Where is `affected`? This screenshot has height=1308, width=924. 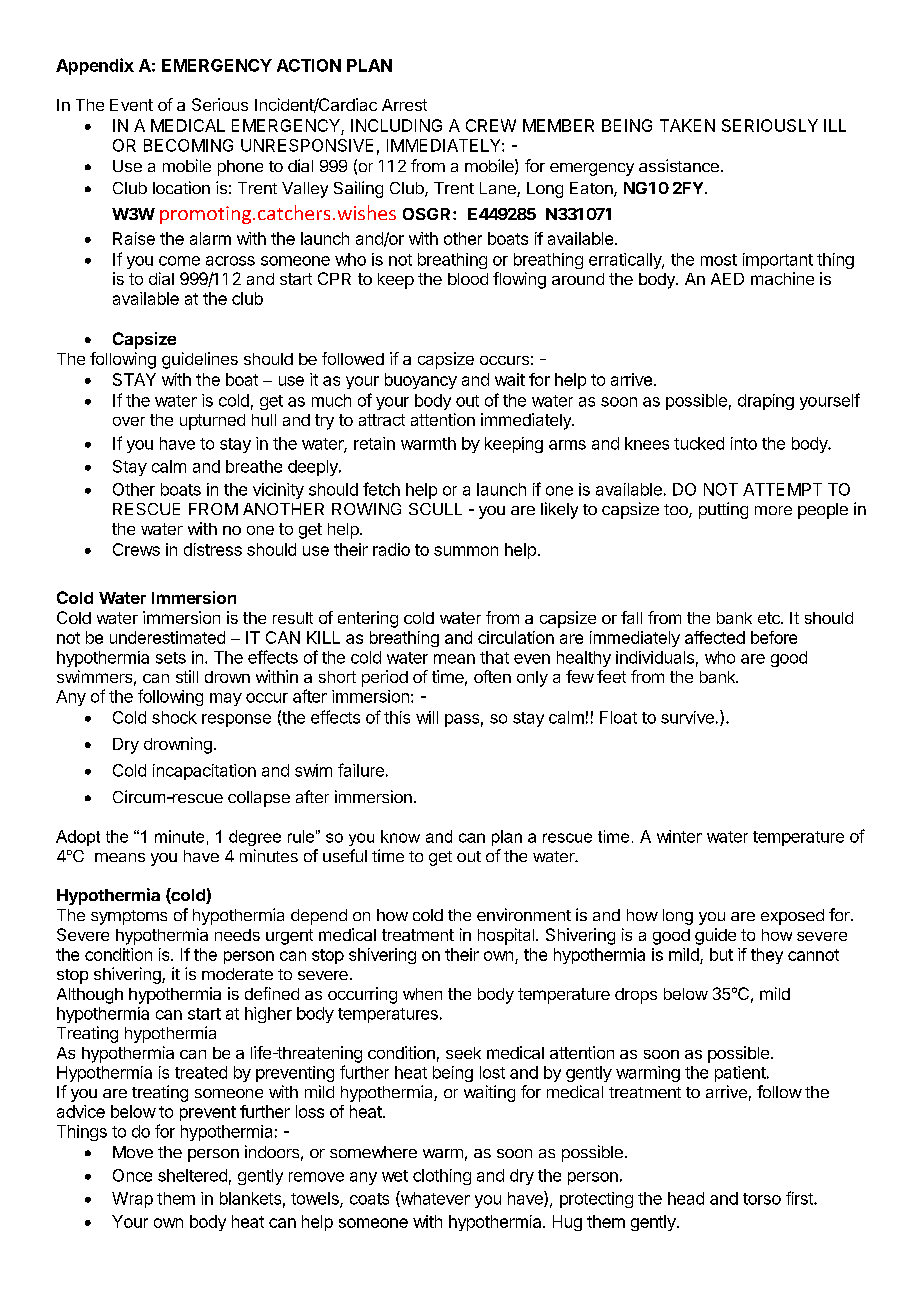
affected is located at coordinates (715, 637).
